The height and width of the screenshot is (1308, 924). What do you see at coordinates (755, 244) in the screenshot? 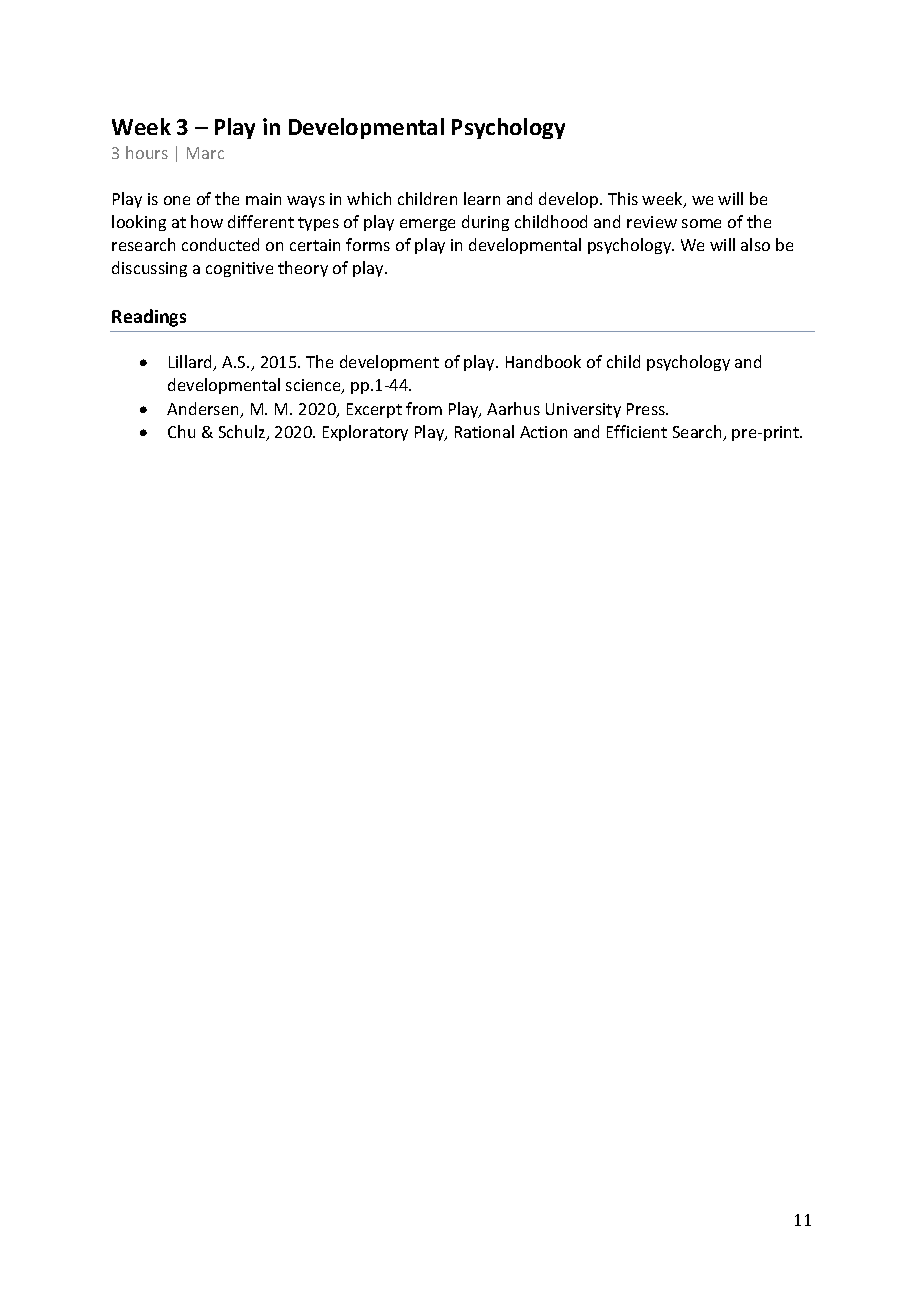
I see `also` at bounding box center [755, 244].
